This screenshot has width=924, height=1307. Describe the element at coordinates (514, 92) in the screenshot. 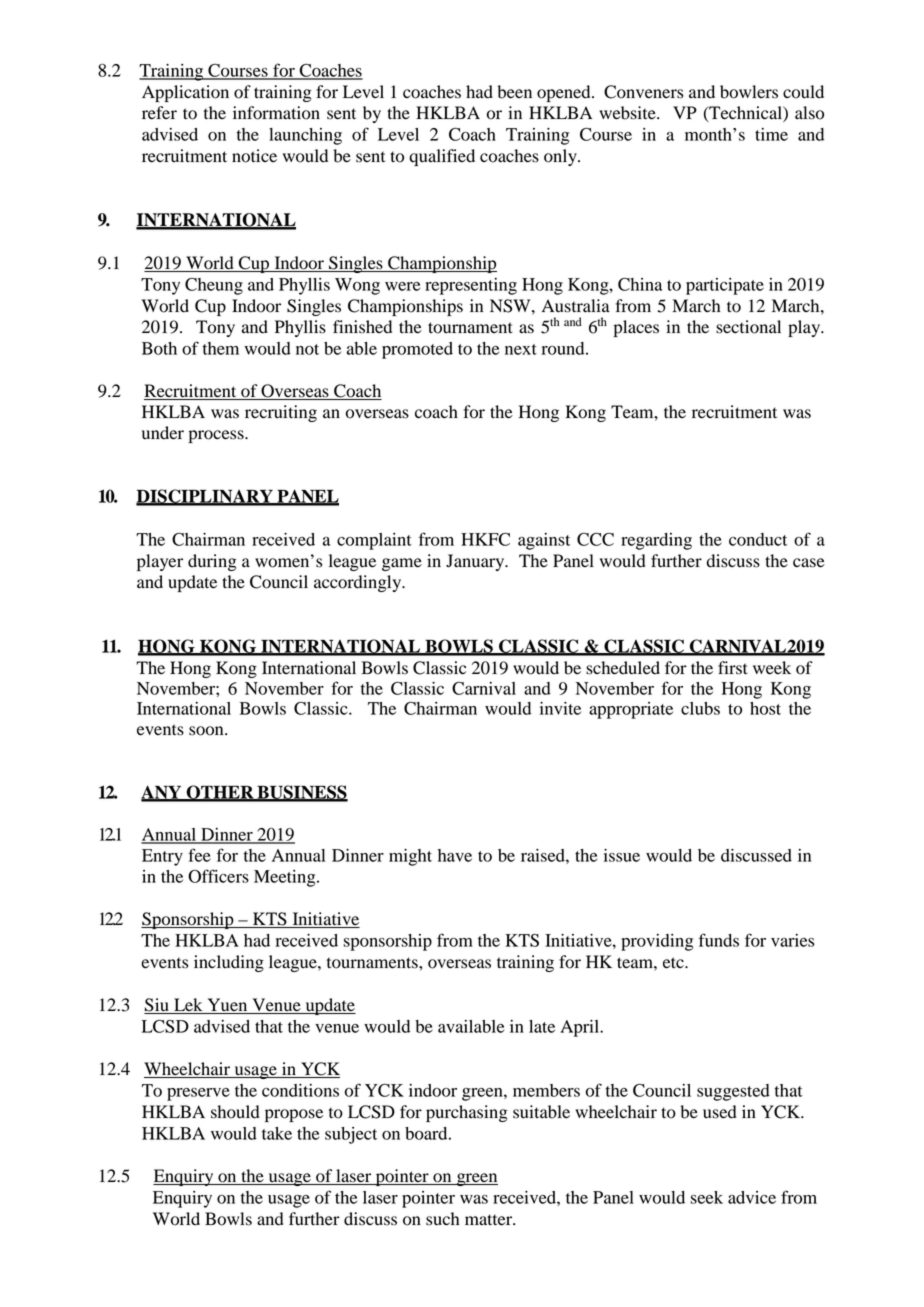

I see `been` at that location.
